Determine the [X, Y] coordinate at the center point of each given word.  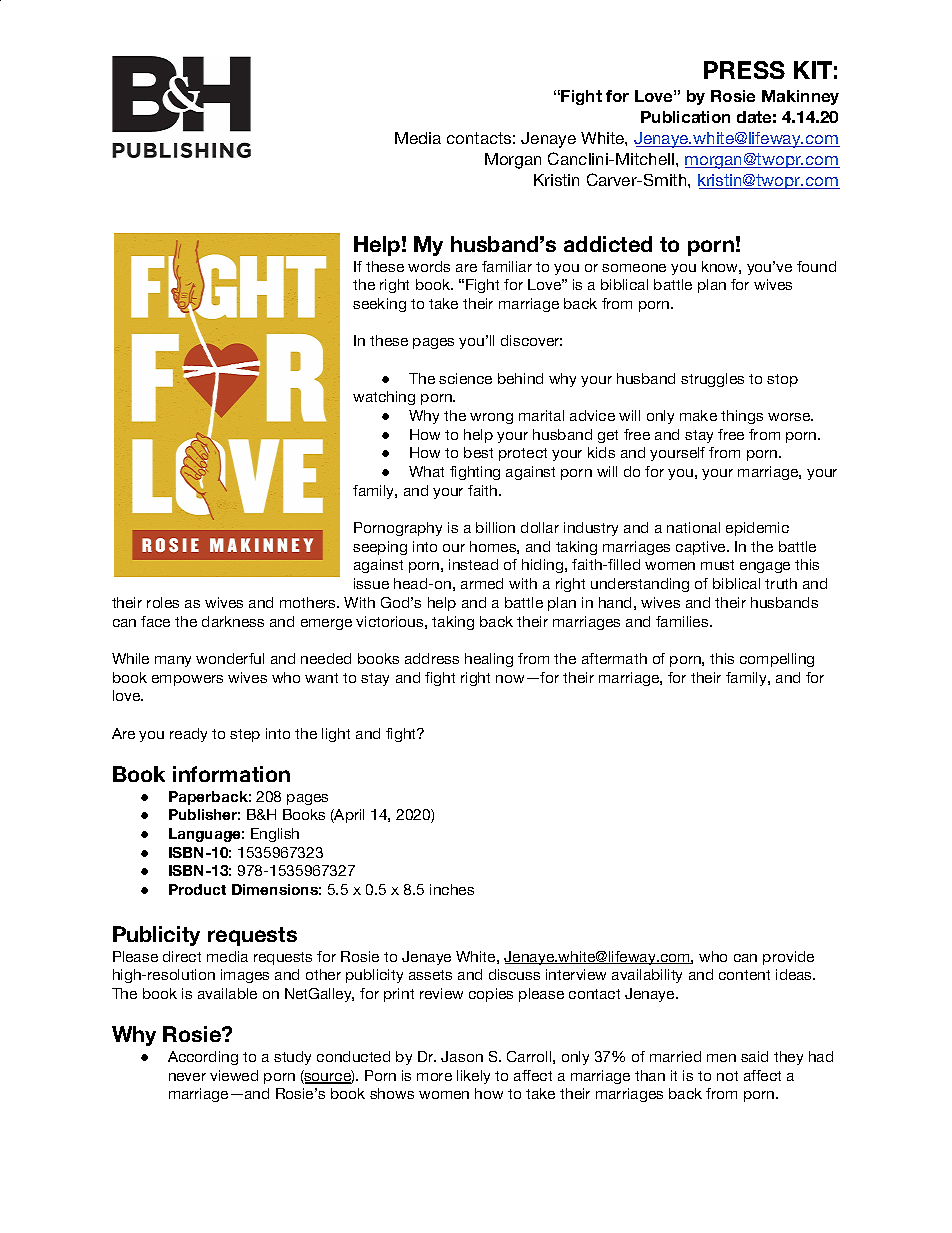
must [717, 565]
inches [452, 889]
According [203, 1058]
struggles [712, 380]
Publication [685, 117]
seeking [379, 305]
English [275, 835]
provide [788, 958]
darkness [233, 621]
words [429, 266]
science [465, 378]
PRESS [744, 70]
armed [482, 583]
